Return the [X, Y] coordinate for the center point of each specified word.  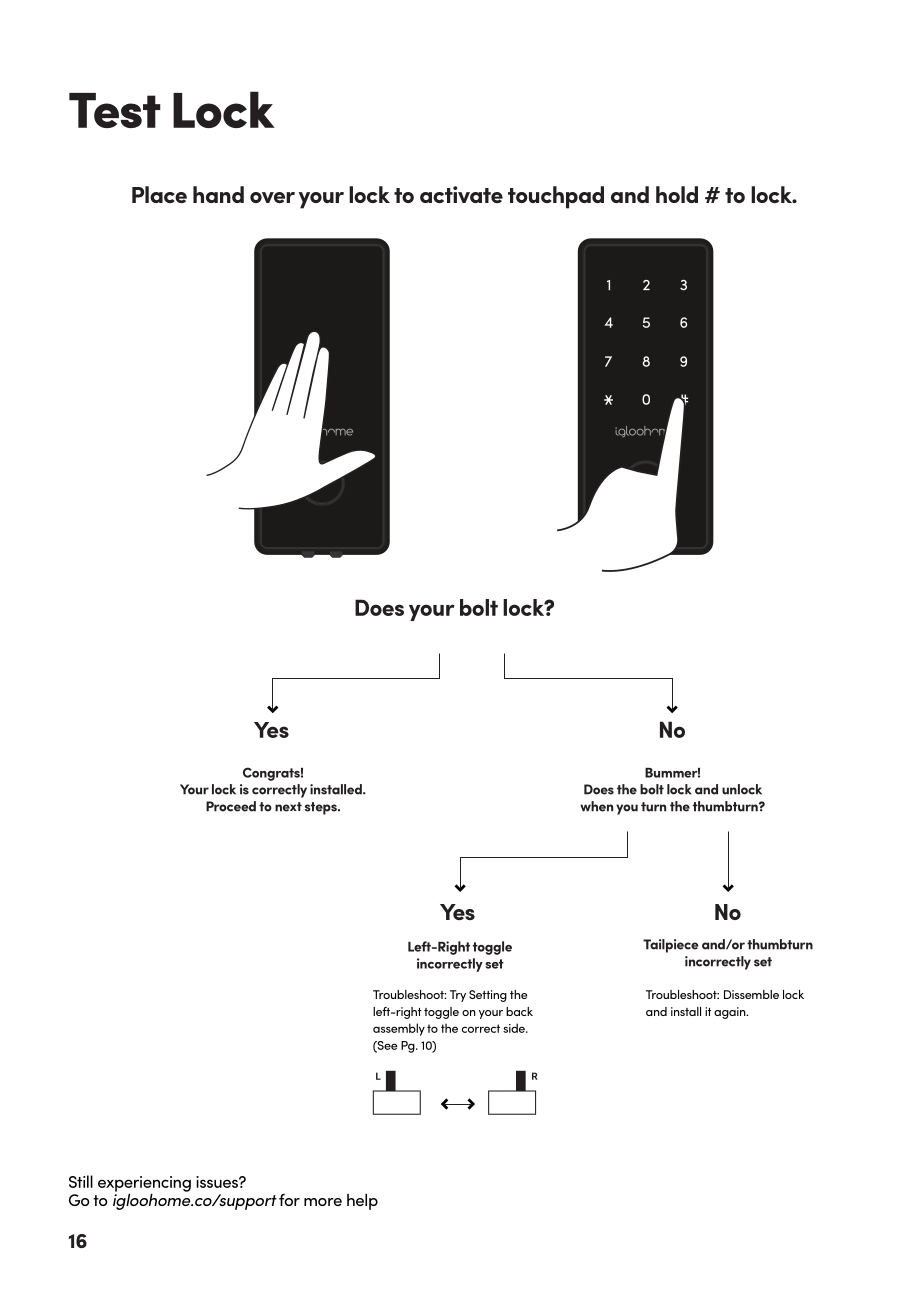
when [596, 806]
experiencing [144, 1184]
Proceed [231, 806]
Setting [488, 996]
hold [677, 194]
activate [461, 194]
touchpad [556, 197]
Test [115, 110]
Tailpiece [670, 946]
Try [458, 996]
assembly [399, 1029]
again [731, 1013]
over [272, 197]
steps [322, 808]
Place [159, 194]
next [288, 807]
